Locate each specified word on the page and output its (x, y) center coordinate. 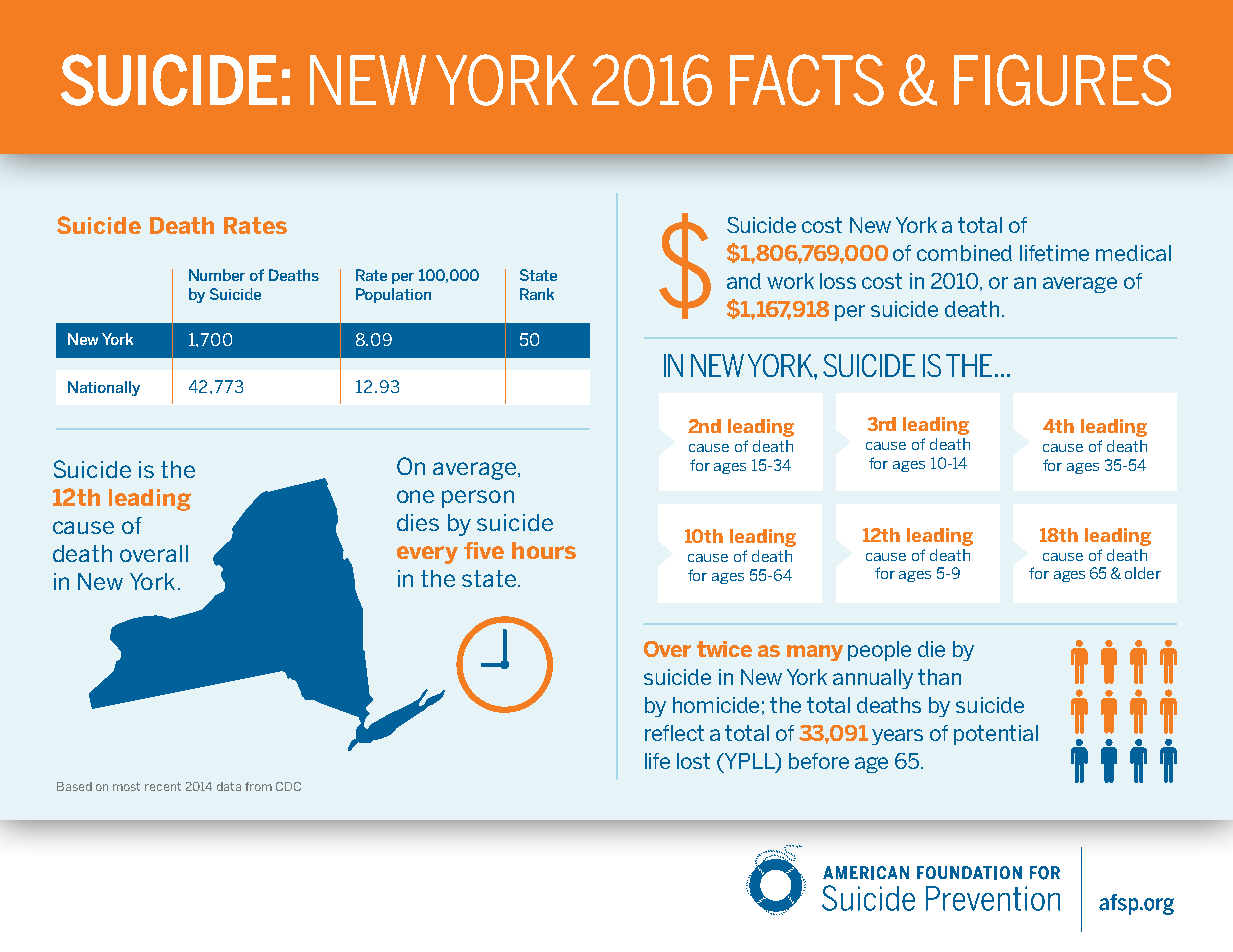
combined (964, 253)
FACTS (807, 80)
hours (544, 550)
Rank (537, 294)
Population (393, 295)
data (229, 786)
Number (217, 275)
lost (693, 761)
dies (418, 522)
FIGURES (1062, 80)
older (1143, 573)
